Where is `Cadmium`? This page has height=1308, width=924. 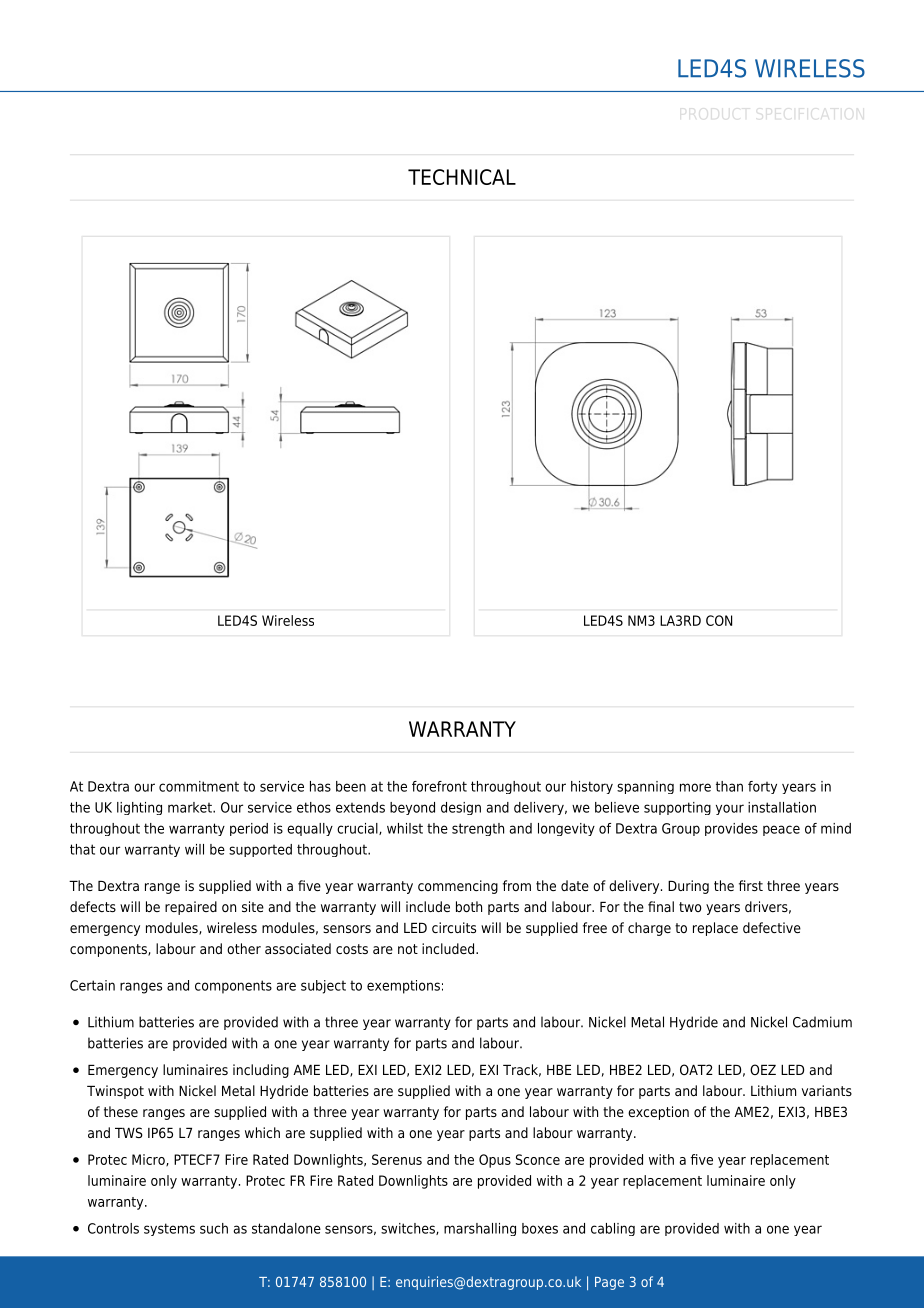 Cadmium is located at coordinates (822, 1022).
